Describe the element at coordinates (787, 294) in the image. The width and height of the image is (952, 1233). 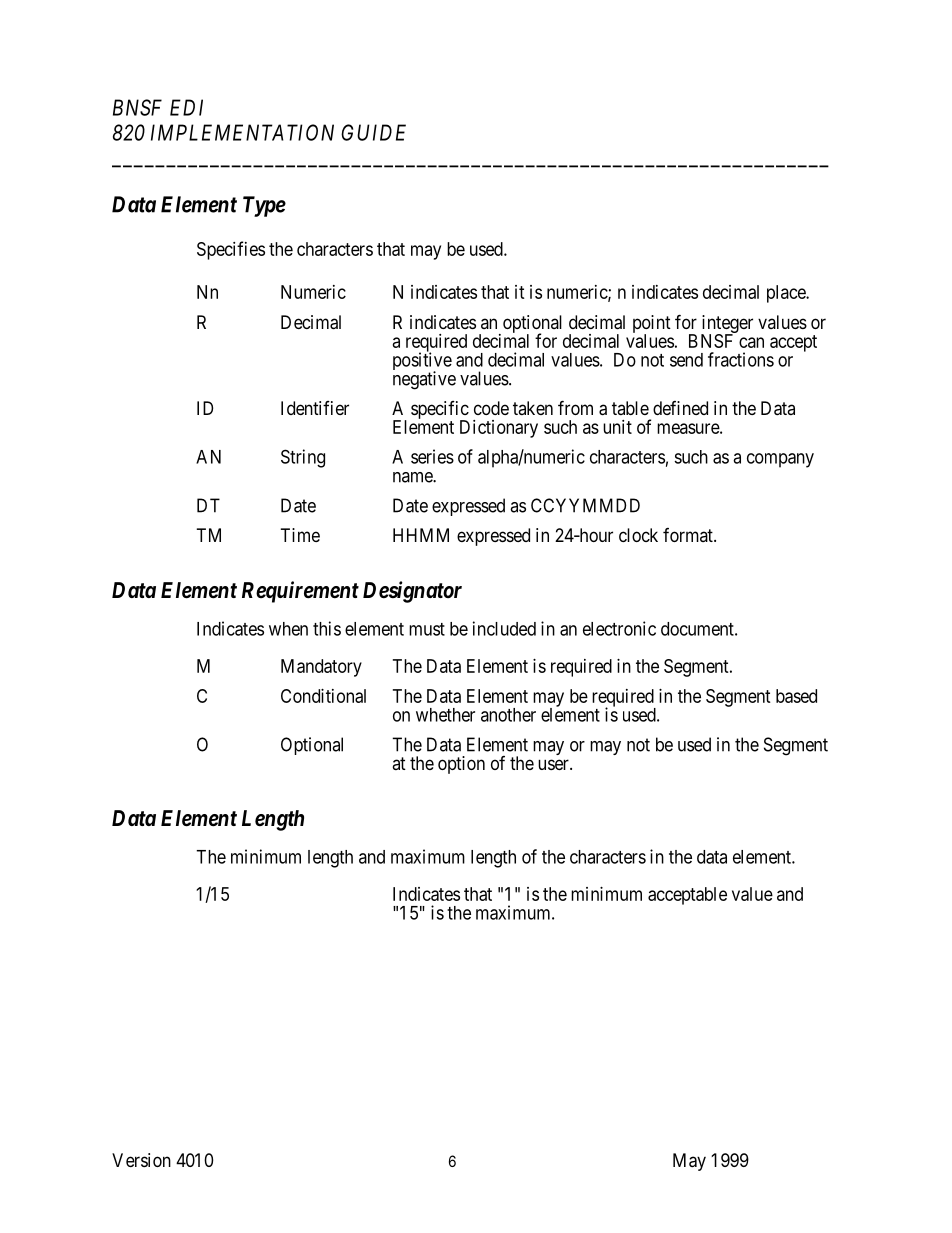
I see `place` at that location.
